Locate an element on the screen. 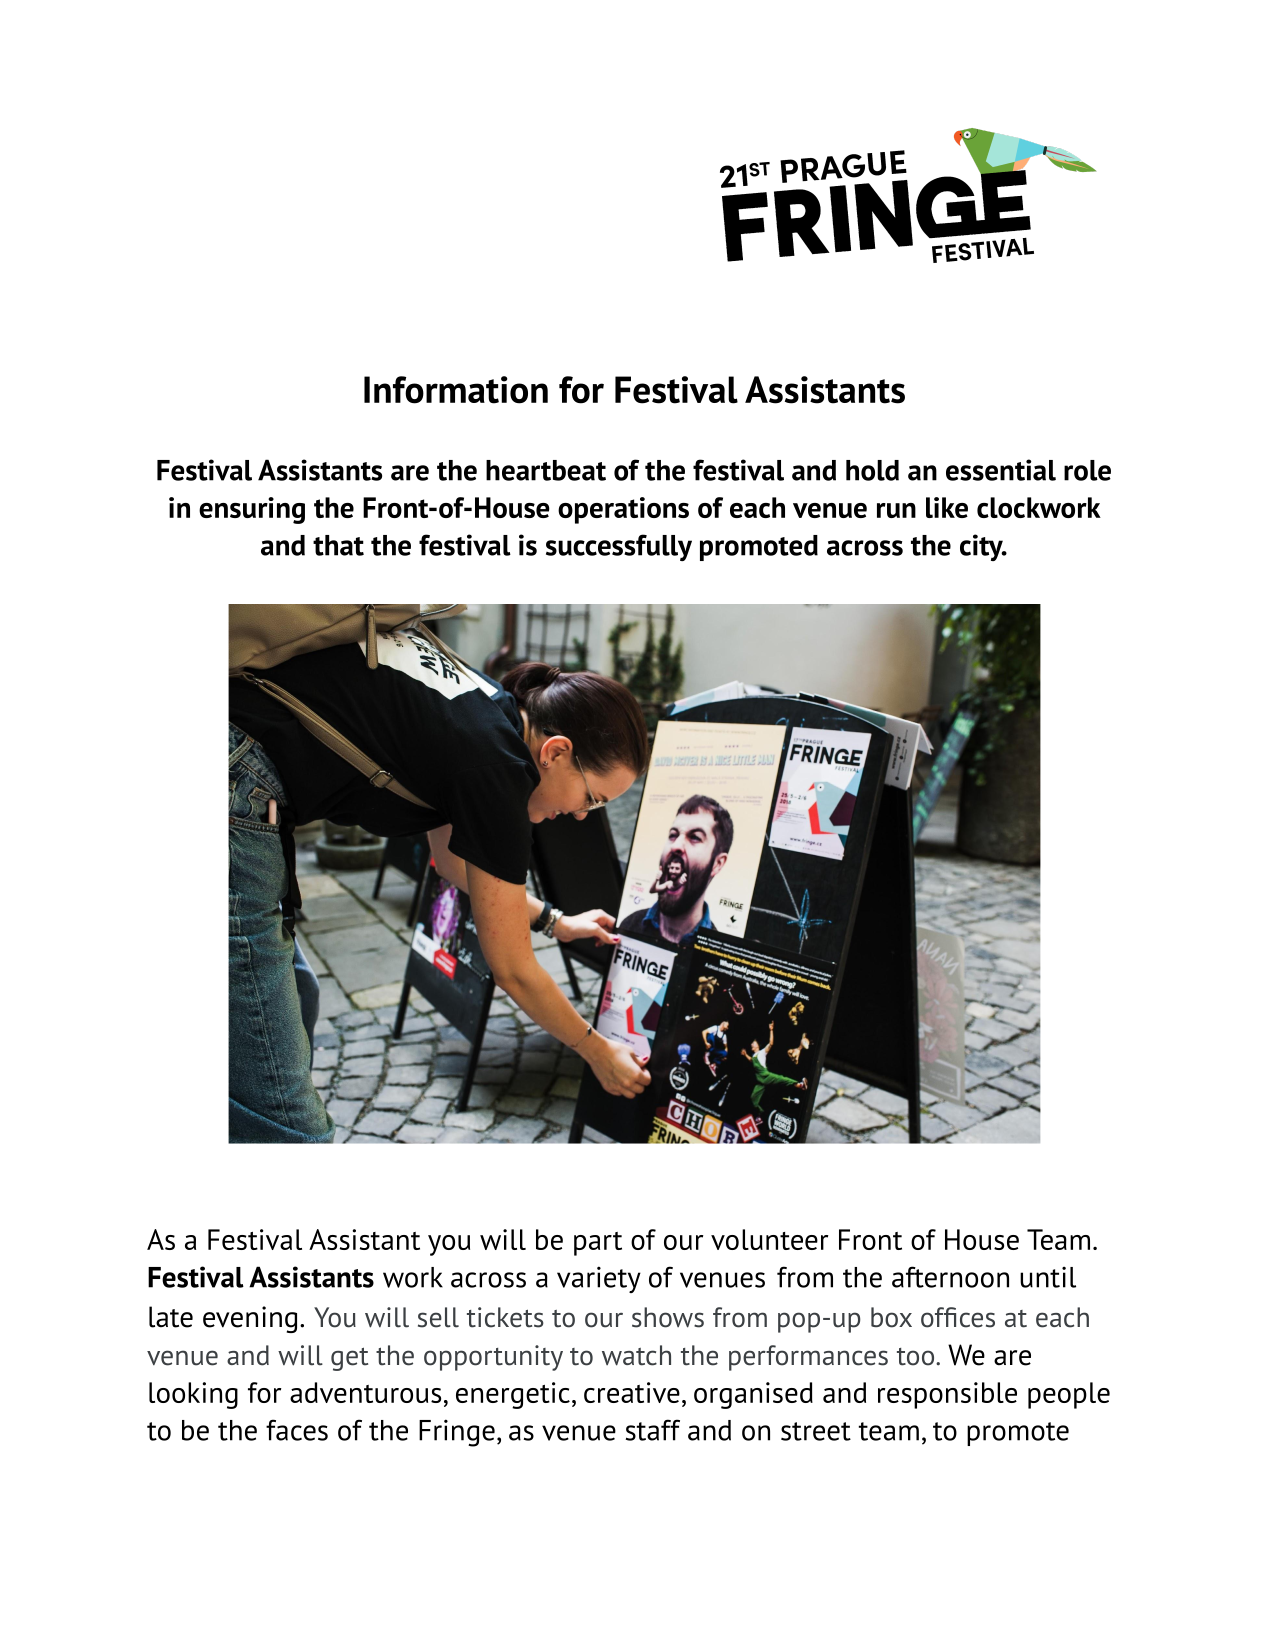 The image size is (1269, 1642). volunteer is located at coordinates (770, 1239).
